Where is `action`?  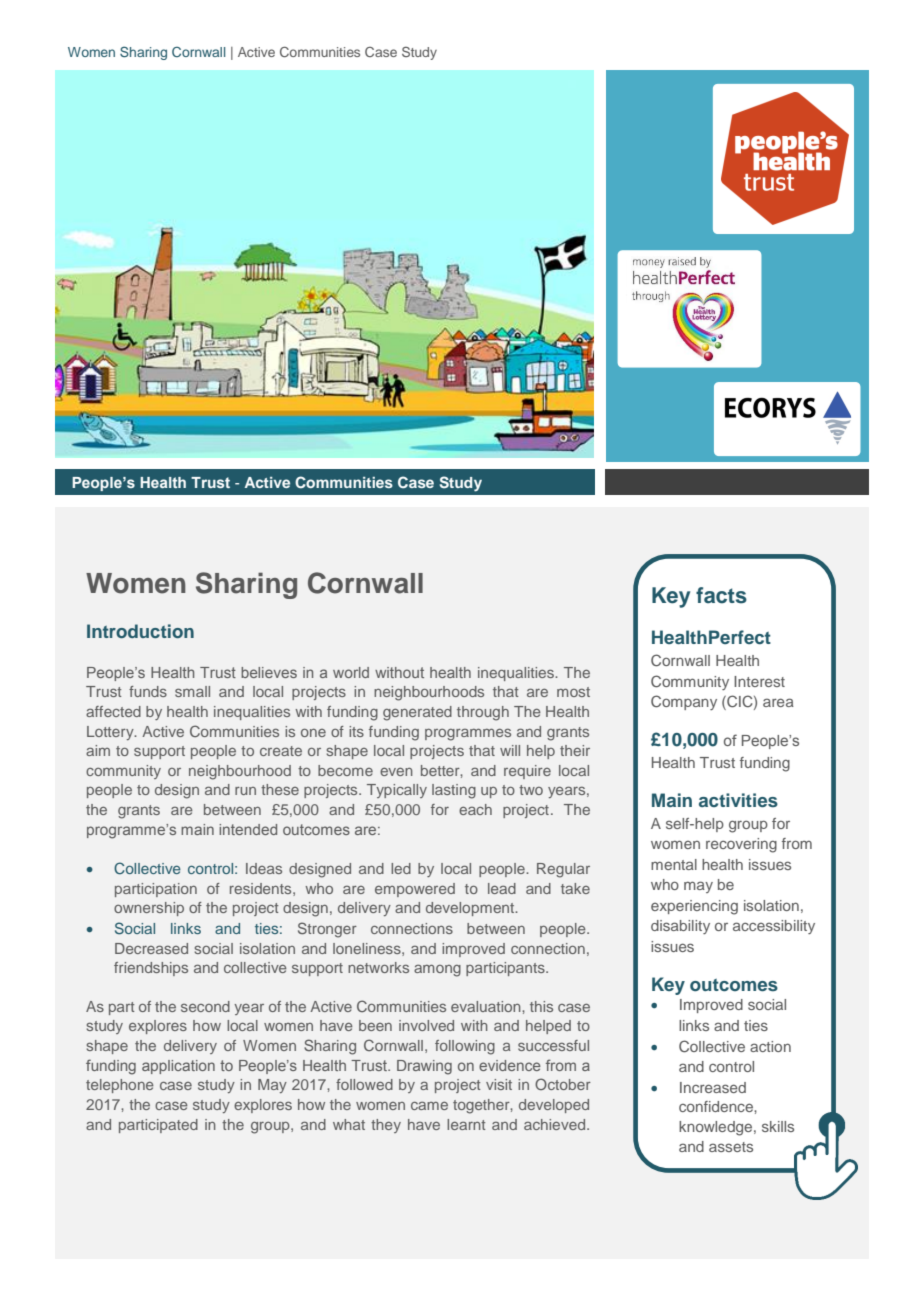 action is located at coordinates (770, 1046).
